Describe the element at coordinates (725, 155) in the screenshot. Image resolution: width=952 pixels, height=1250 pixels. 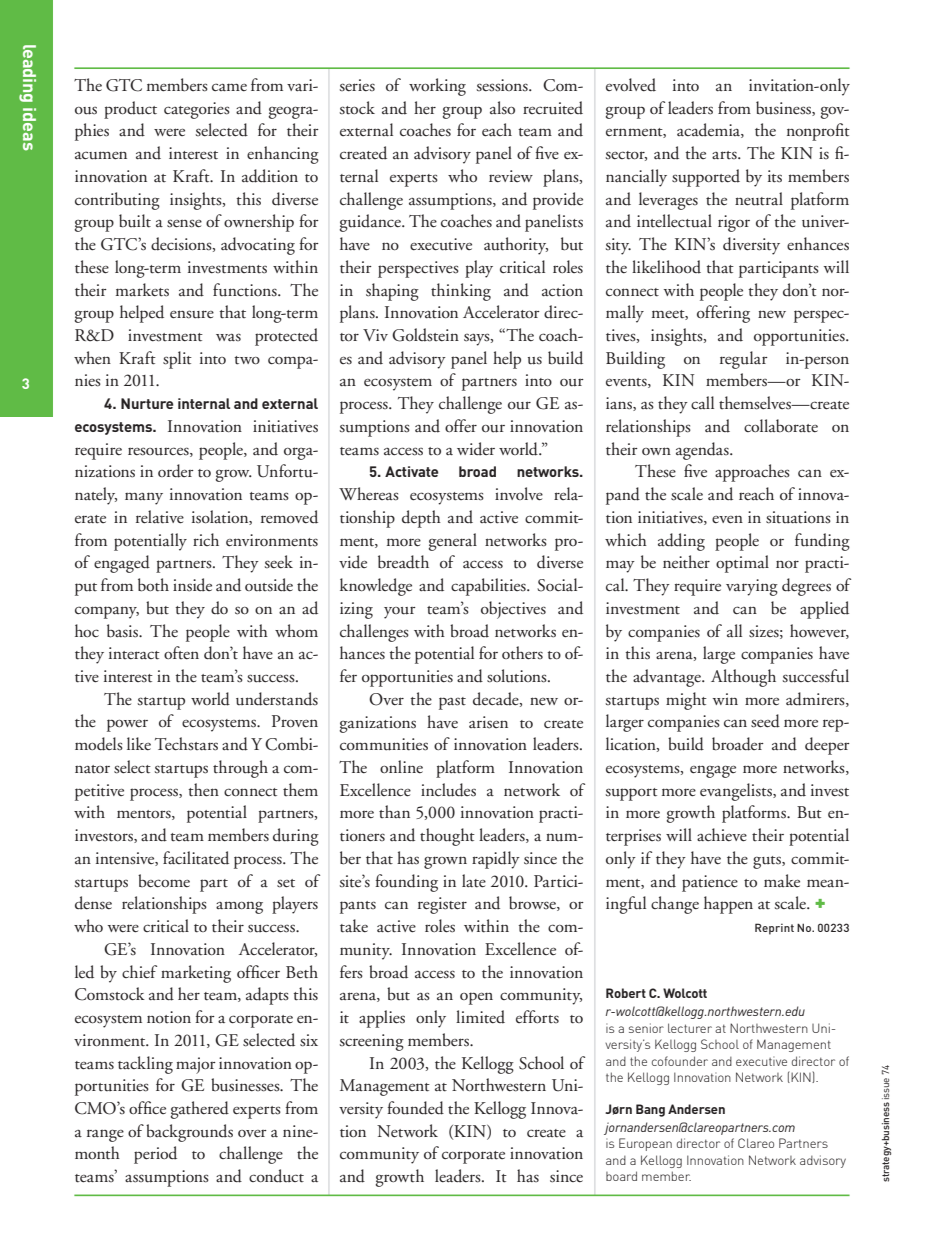
I see `arts` at that location.
